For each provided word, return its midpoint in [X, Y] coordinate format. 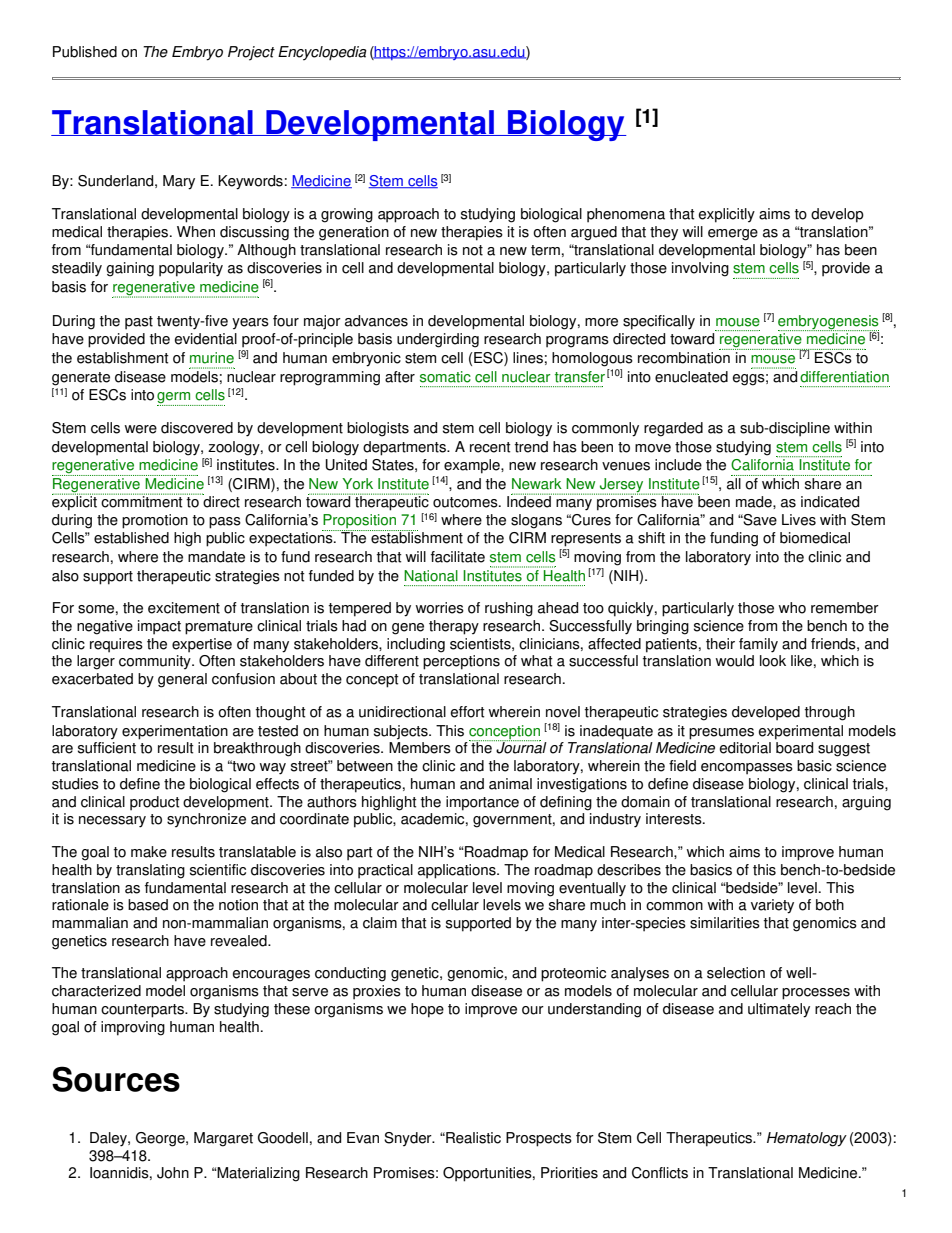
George [161, 1139]
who [792, 608]
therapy [454, 627]
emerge [733, 235]
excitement [184, 608]
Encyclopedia [322, 53]
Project [251, 53]
